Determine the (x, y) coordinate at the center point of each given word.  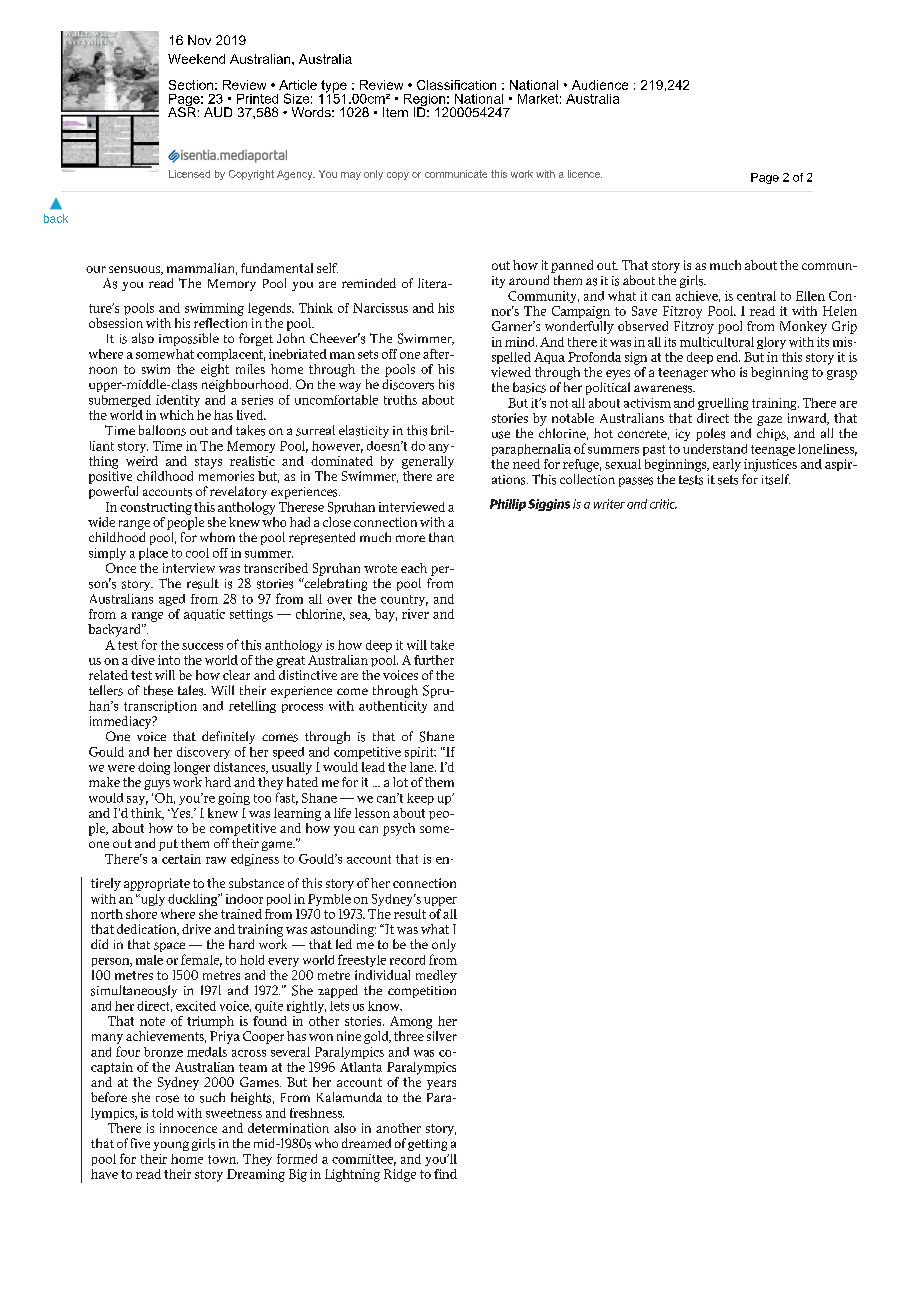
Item (395, 112)
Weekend (196, 59)
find (445, 1174)
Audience (600, 85)
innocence (188, 1128)
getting (427, 1145)
